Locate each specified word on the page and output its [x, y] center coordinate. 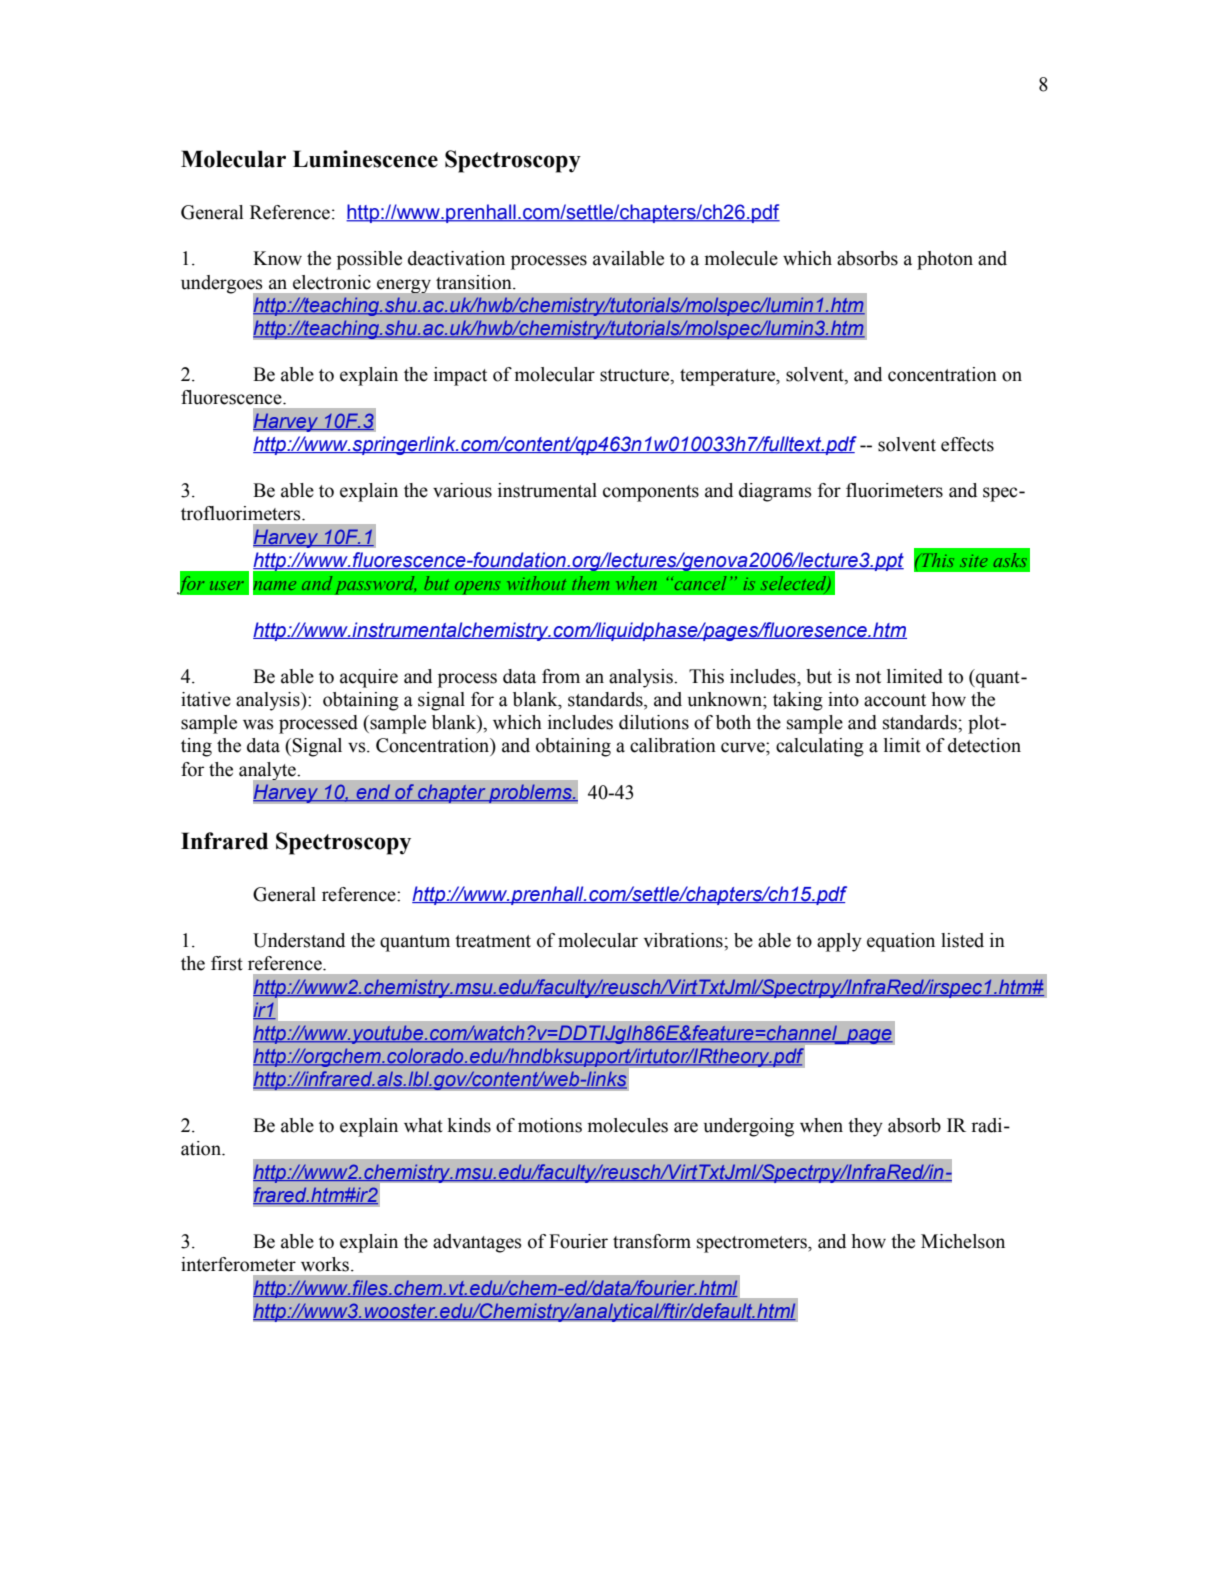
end [373, 792]
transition [475, 282]
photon [945, 260]
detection [984, 745]
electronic [332, 282]
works [325, 1264]
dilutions [654, 722]
